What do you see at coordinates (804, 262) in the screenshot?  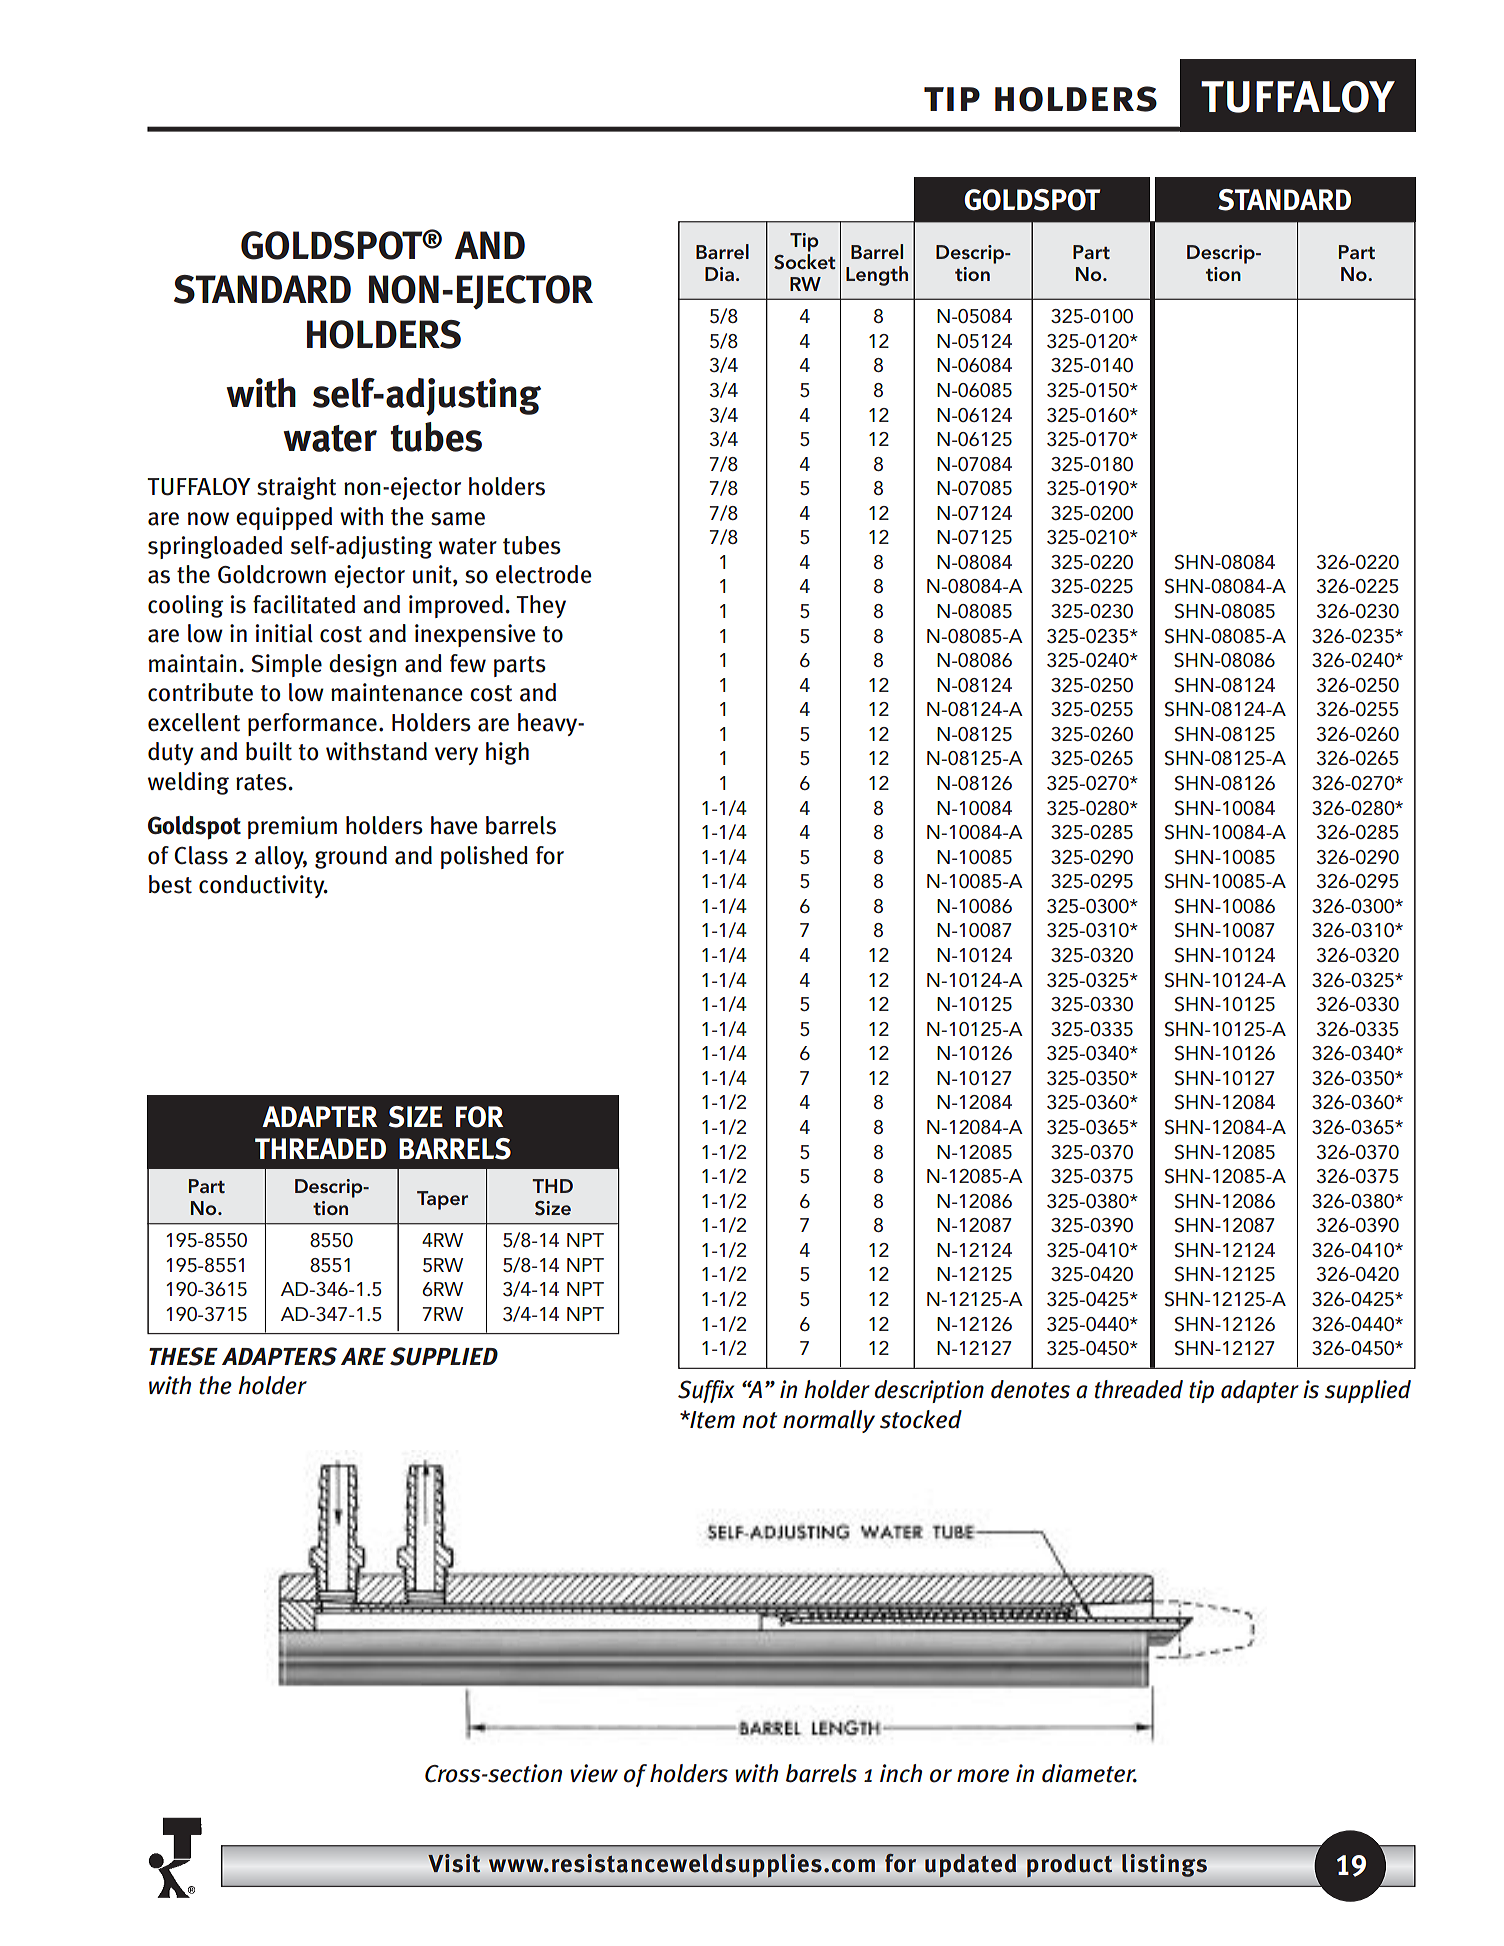 I see `Socket` at bounding box center [804, 262].
